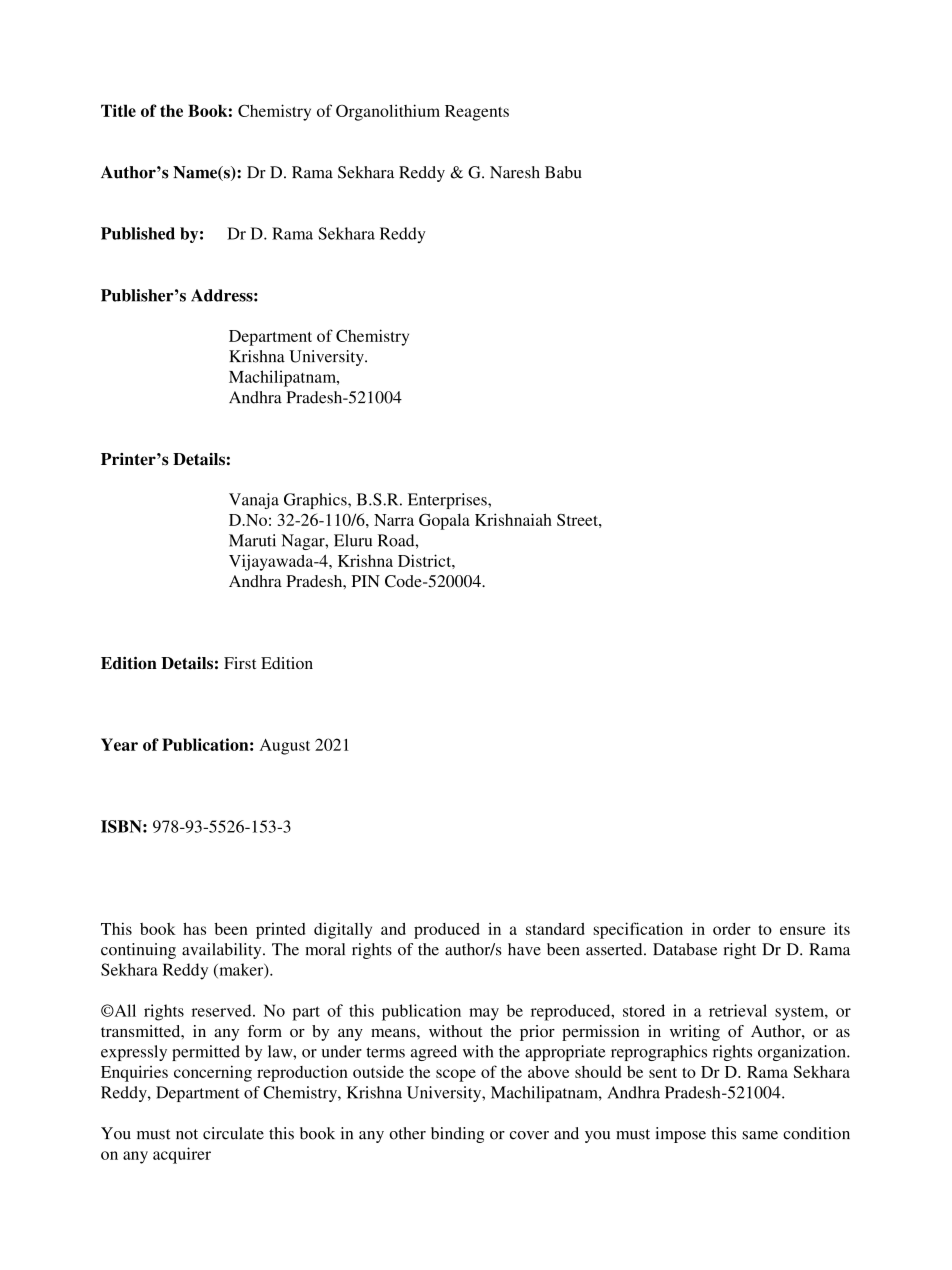  Describe the element at coordinates (563, 172) in the screenshot. I see `Babu` at that location.
